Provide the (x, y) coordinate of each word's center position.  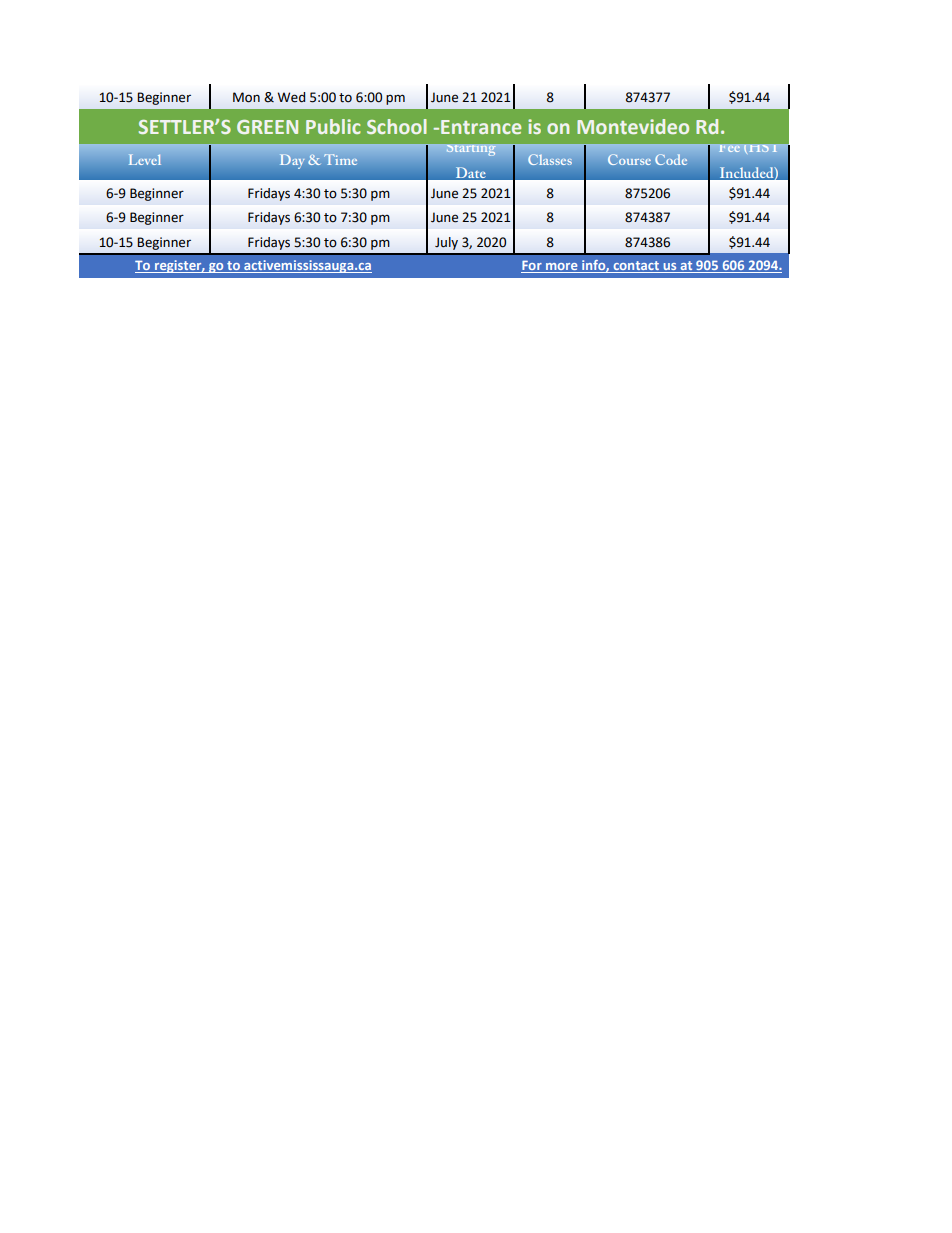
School (397, 126)
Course (629, 159)
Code (671, 159)
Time (340, 159)
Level (145, 159)
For (532, 266)
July (446, 243)
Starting (471, 150)
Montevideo (633, 126)
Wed (291, 97)
